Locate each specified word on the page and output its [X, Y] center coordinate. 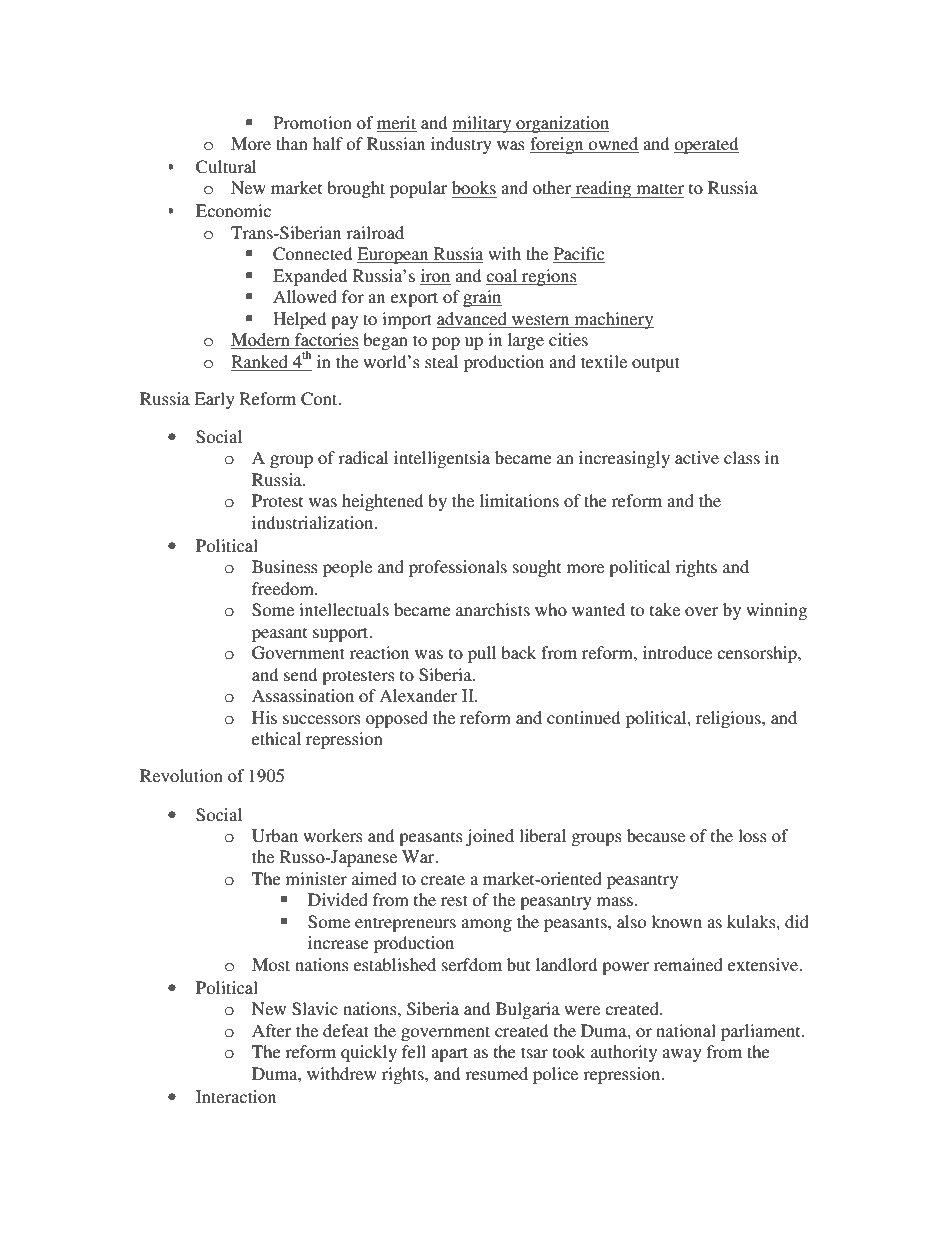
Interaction [236, 1096]
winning [776, 611]
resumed [496, 1073]
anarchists [493, 609]
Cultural [226, 167]
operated [706, 145]
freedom [284, 588]
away [682, 1055]
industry [461, 145]
